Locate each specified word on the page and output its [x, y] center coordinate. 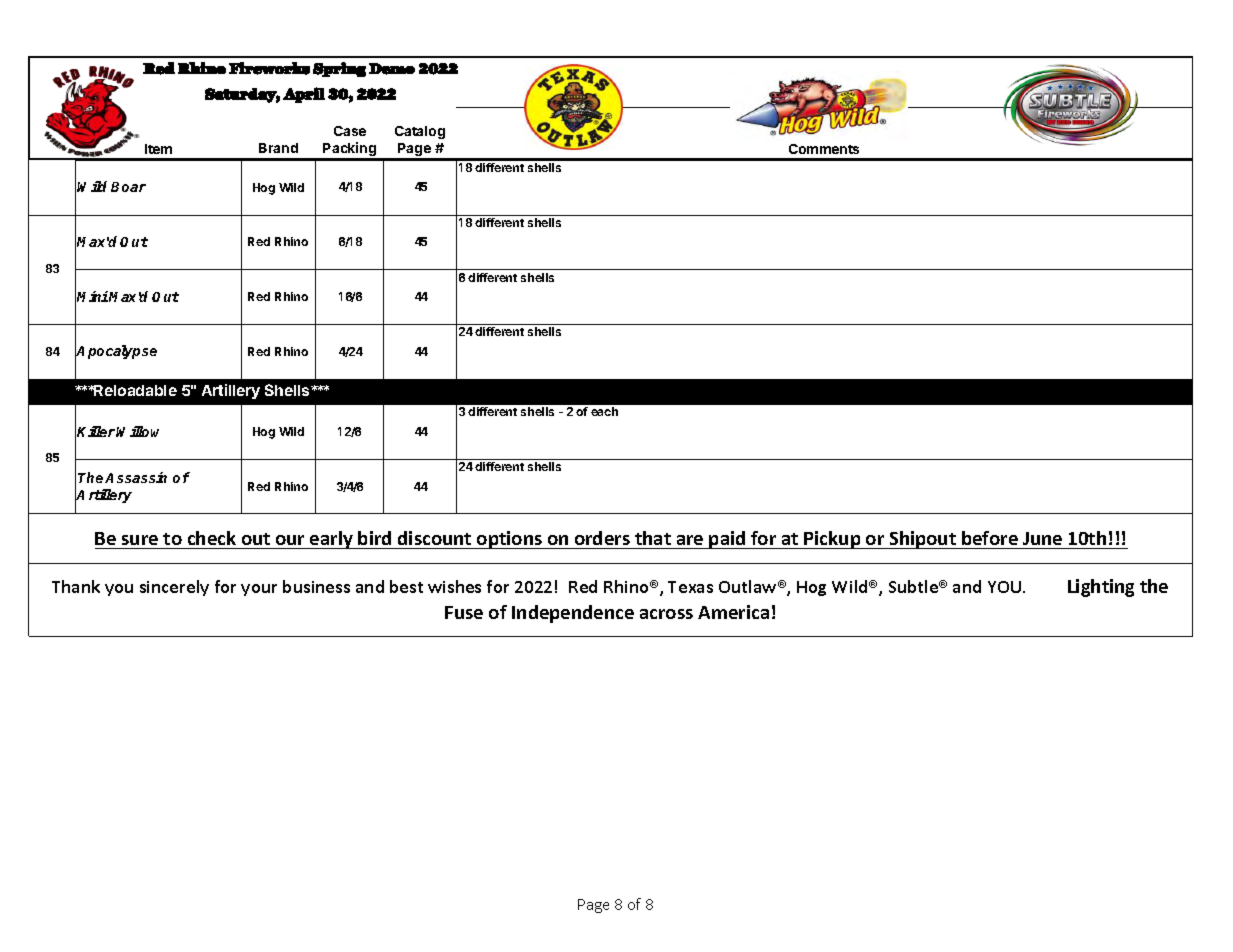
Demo [392, 69]
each [604, 411]
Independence [573, 614]
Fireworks [269, 68]
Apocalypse [116, 352]
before [990, 538]
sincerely [174, 588]
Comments [824, 149]
